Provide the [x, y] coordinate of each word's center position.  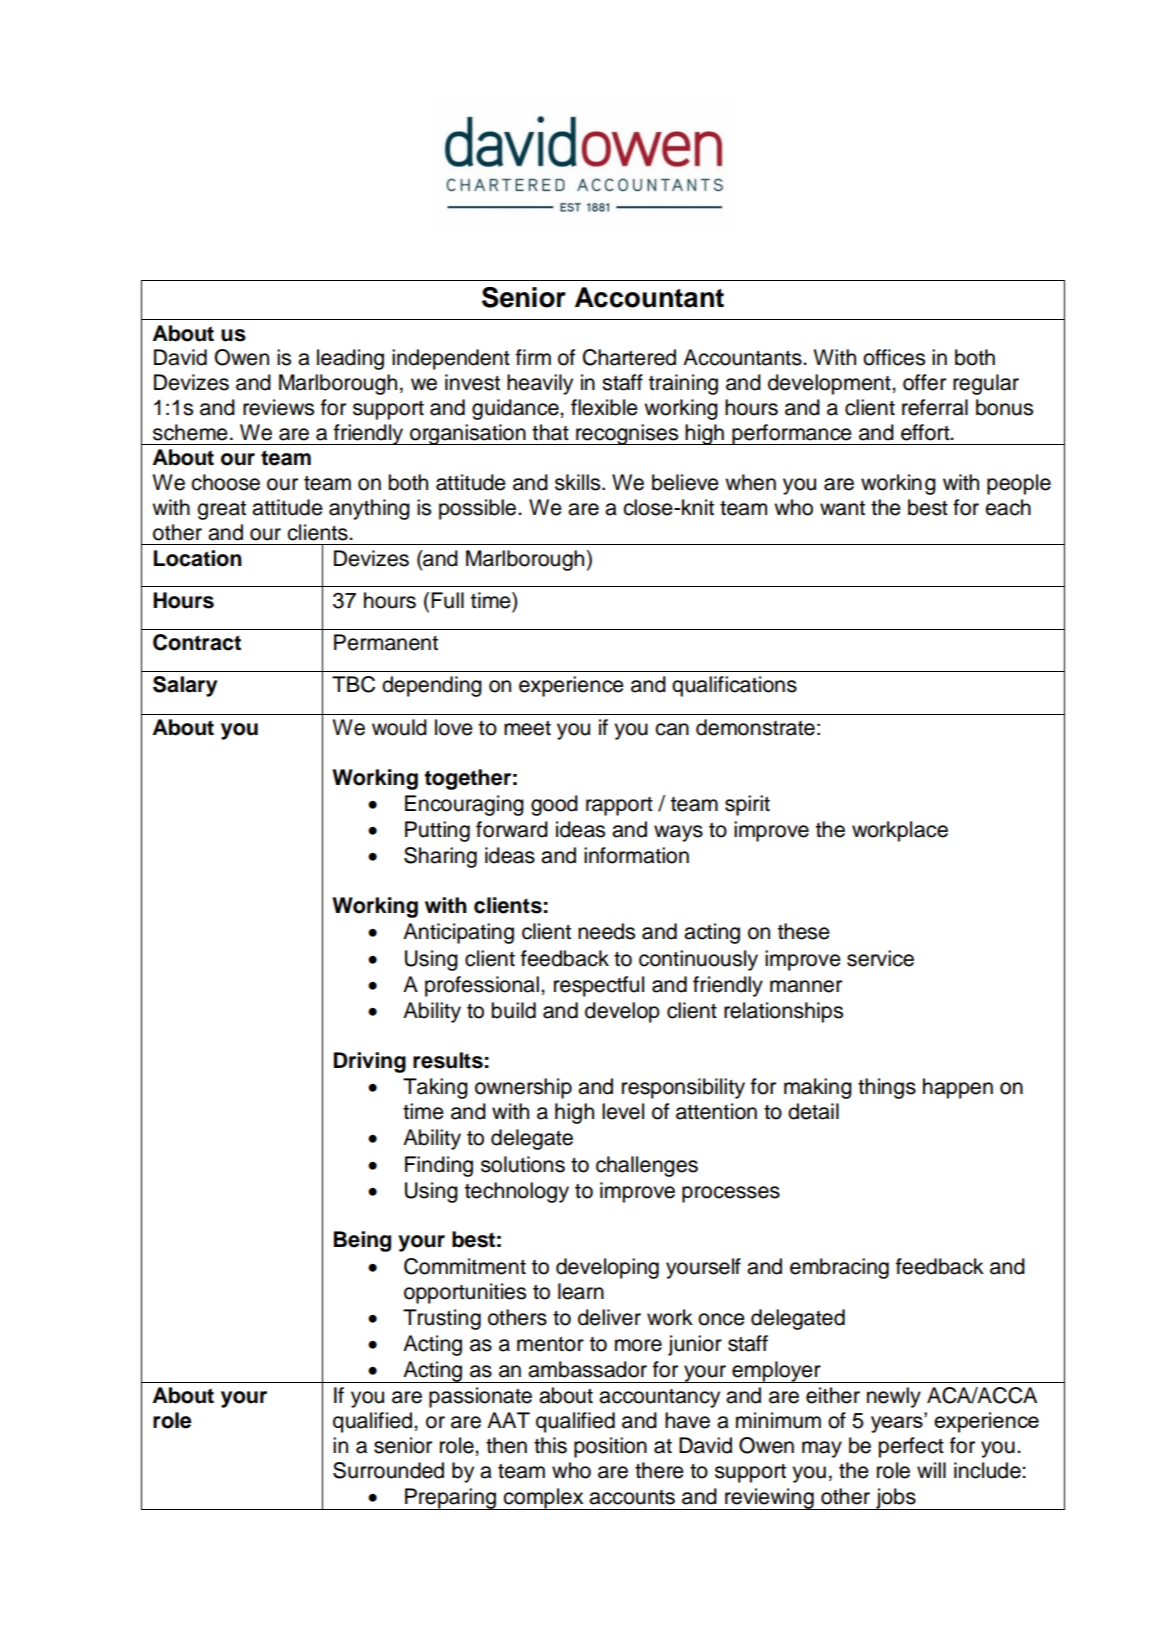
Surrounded [388, 1470]
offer [924, 382]
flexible [604, 407]
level [623, 1111]
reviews [278, 407]
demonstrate [755, 727]
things [887, 1088]
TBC [353, 684]
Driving [370, 1062]
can [672, 729]
